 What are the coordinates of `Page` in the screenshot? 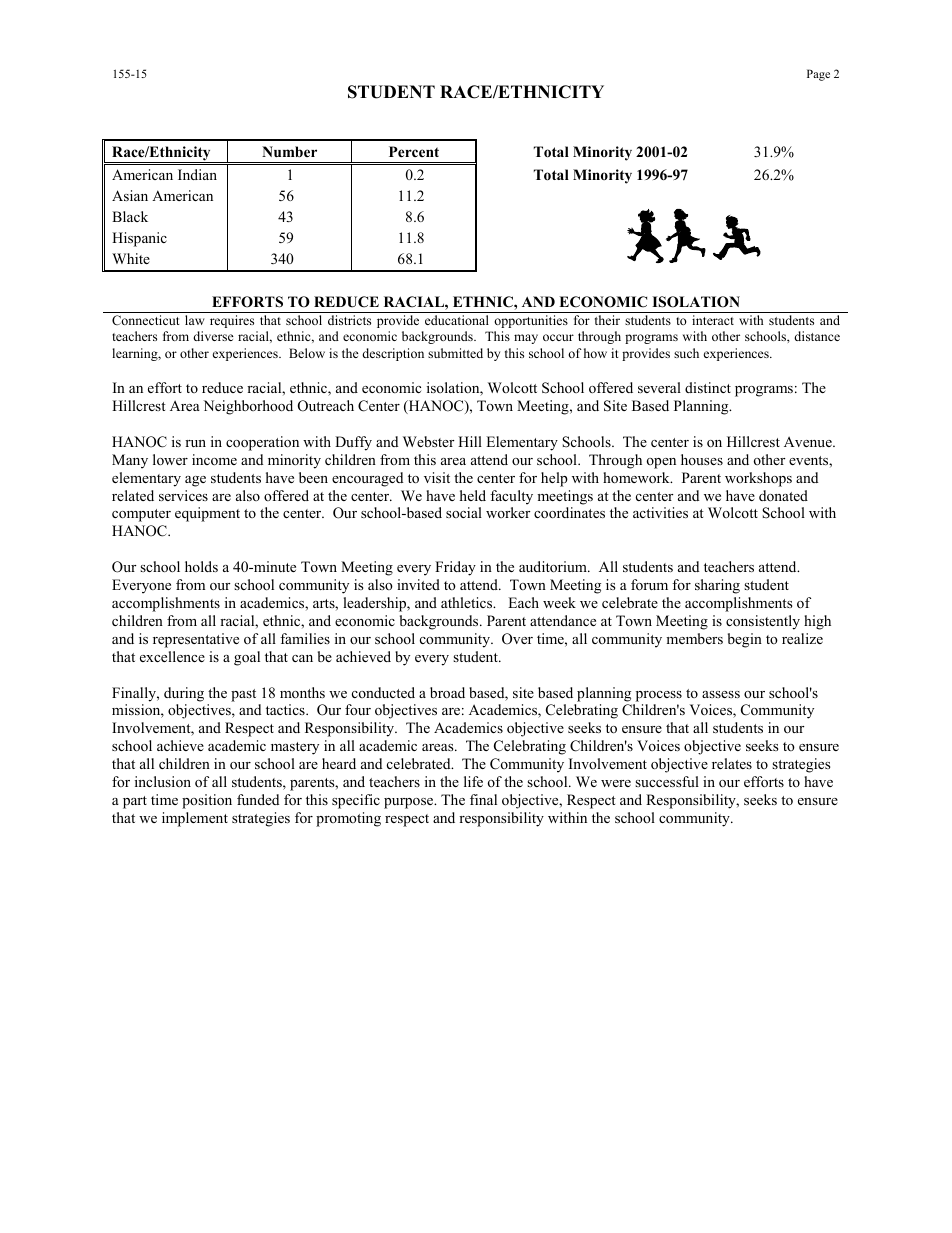 It's located at (818, 75).
